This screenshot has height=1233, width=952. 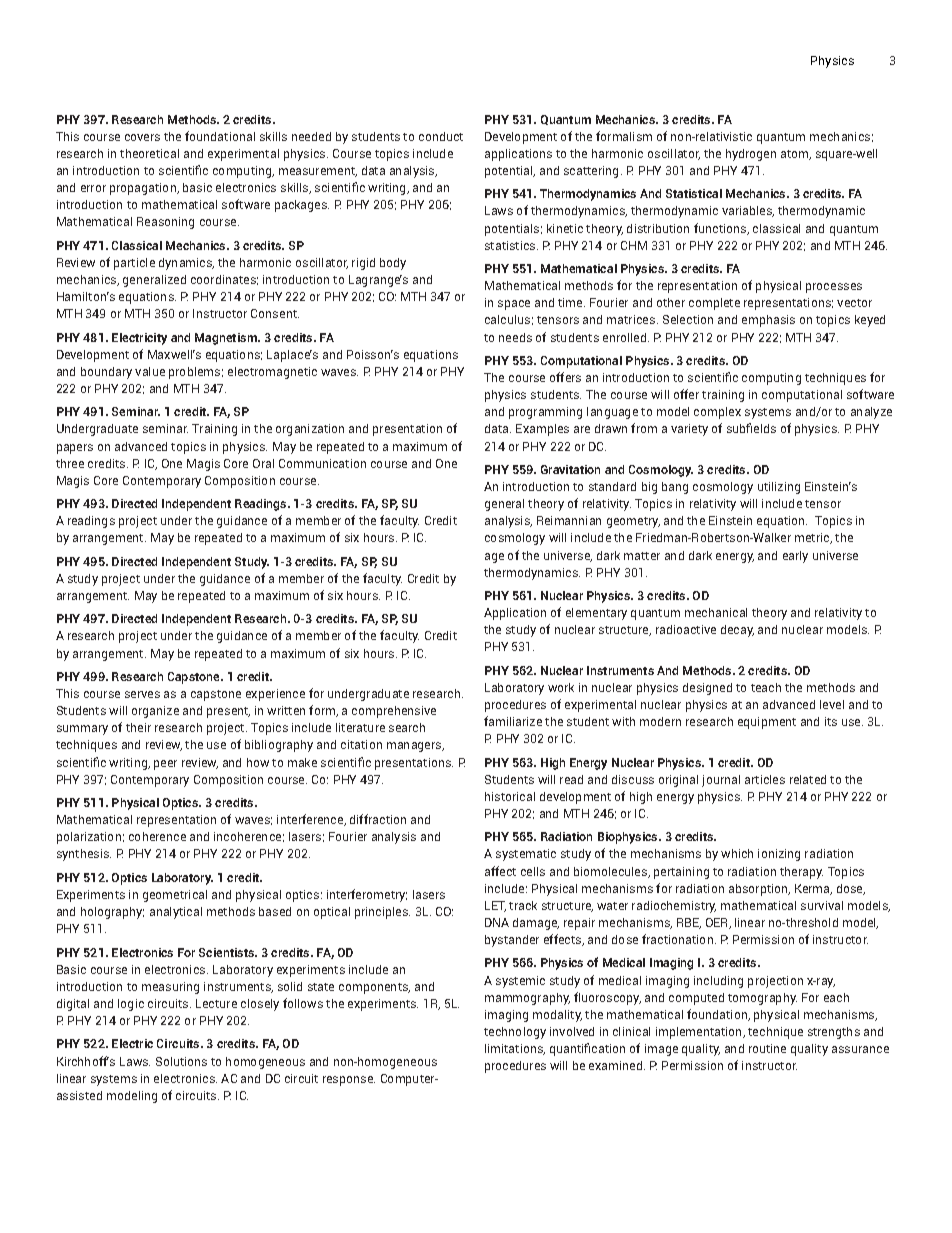 I want to click on hydrogen, so click(x=751, y=155).
